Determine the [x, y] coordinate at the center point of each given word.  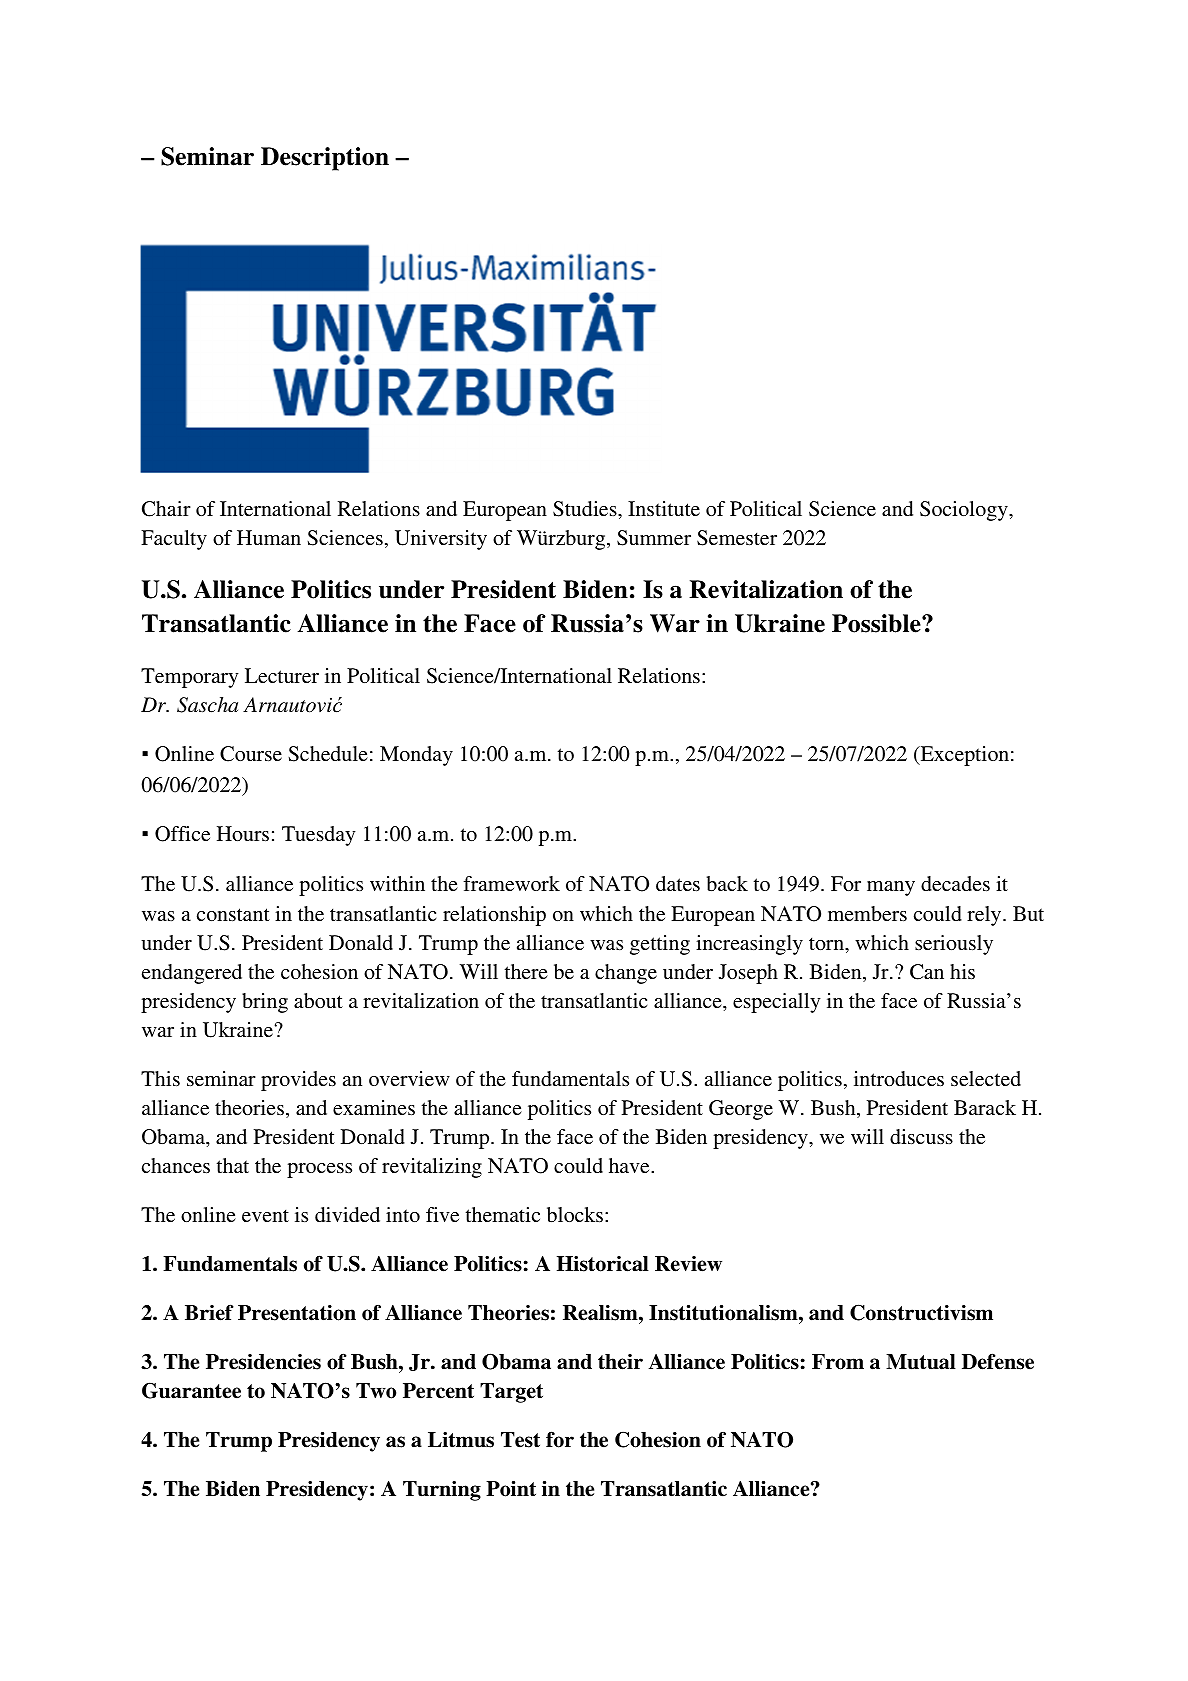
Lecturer [282, 675]
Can [927, 972]
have [630, 1165]
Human [269, 537]
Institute [664, 508]
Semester [737, 538]
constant [233, 914]
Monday [416, 756]
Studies [586, 509]
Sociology [965, 511]
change [626, 974]
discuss [921, 1136]
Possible [877, 623]
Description [325, 159]
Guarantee [191, 1390]
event [265, 1215]
